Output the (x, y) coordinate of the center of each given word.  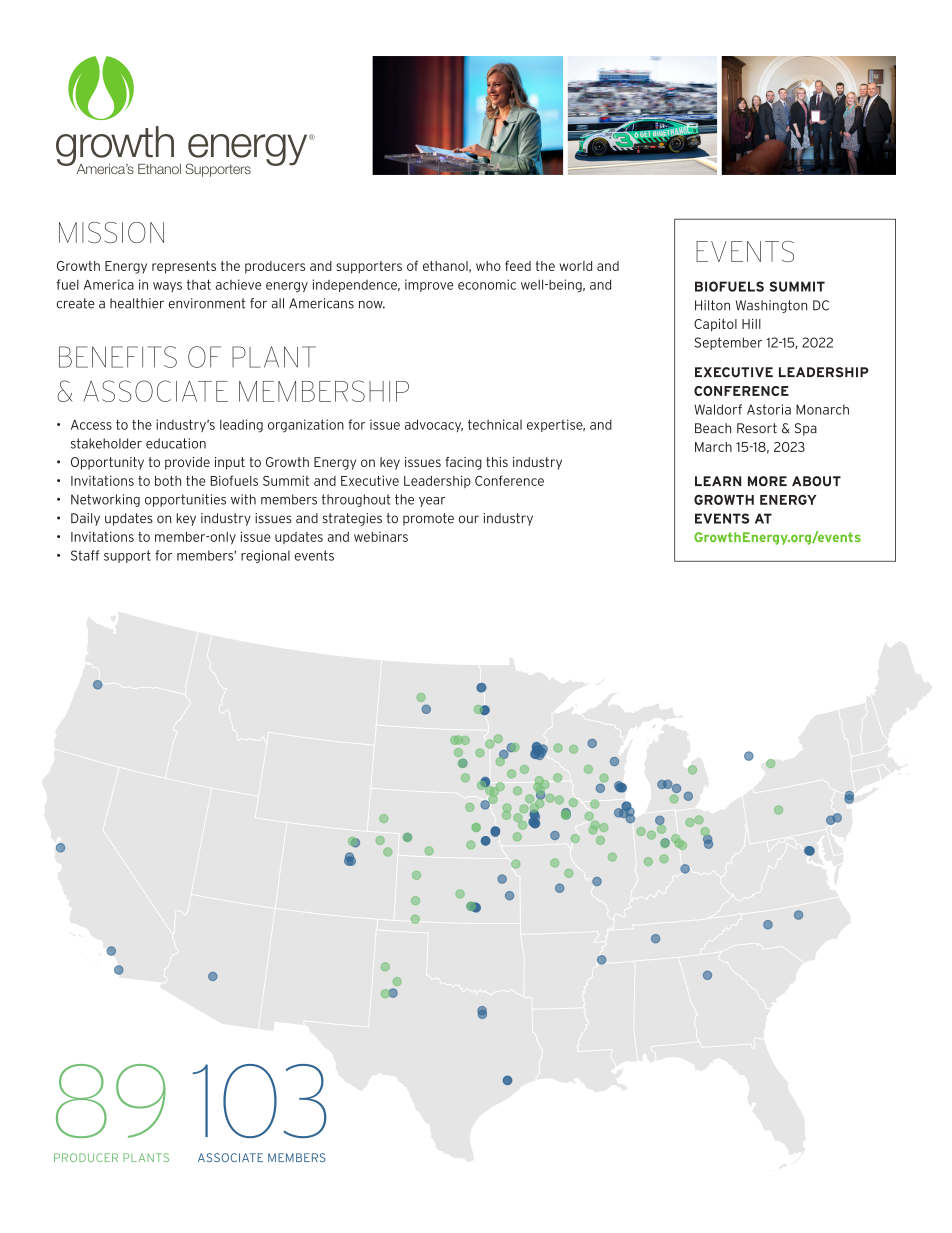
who (488, 266)
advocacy (433, 425)
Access (91, 425)
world (576, 266)
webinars (381, 537)
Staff (85, 555)
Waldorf (718, 409)
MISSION (111, 232)
